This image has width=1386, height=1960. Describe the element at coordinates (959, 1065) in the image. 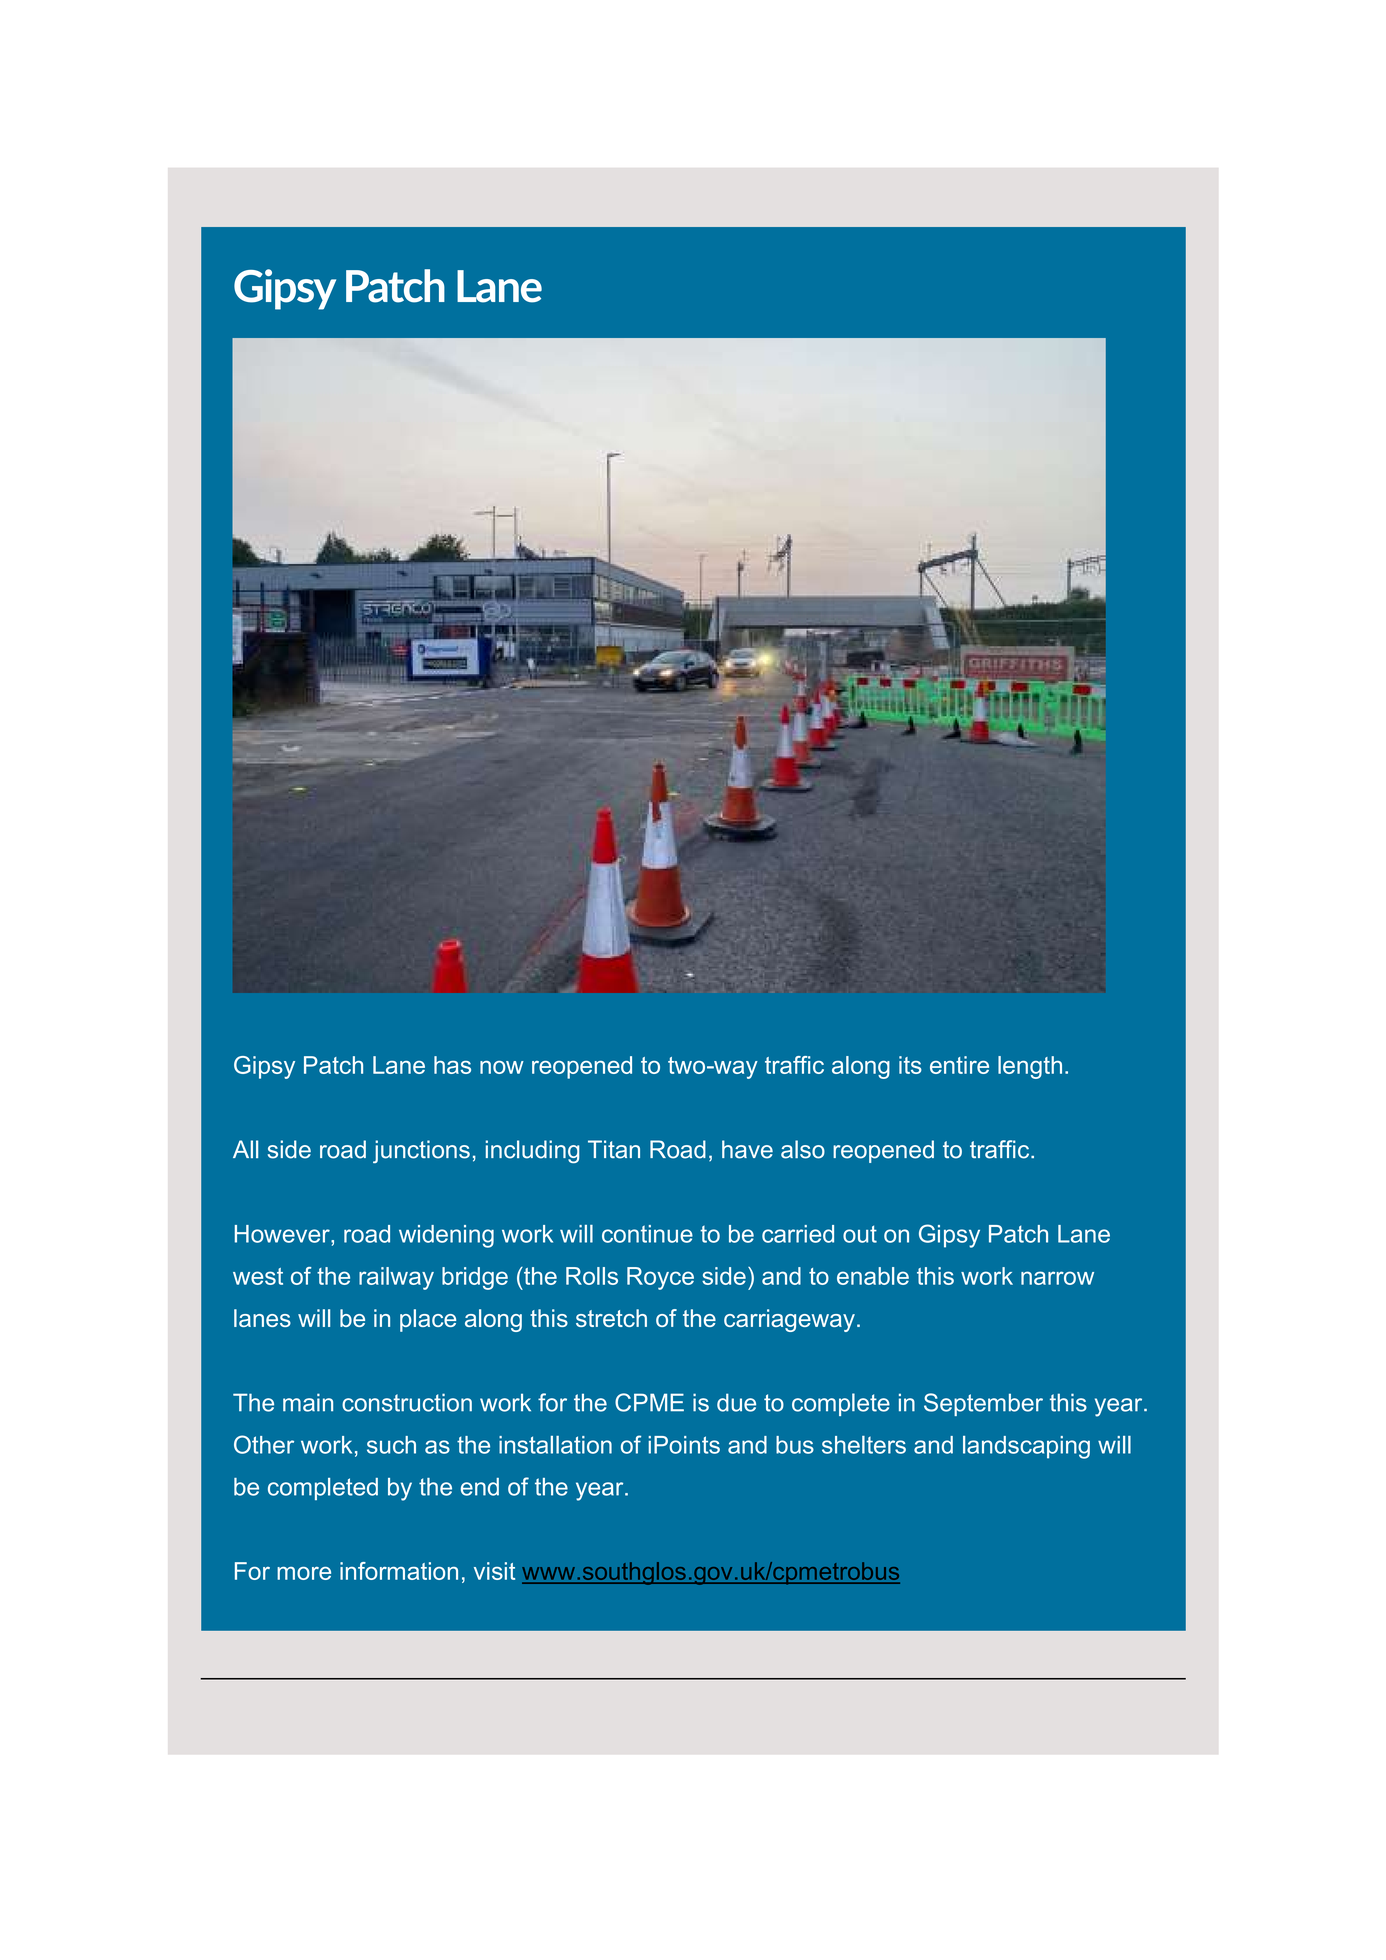

I see `entire` at that location.
